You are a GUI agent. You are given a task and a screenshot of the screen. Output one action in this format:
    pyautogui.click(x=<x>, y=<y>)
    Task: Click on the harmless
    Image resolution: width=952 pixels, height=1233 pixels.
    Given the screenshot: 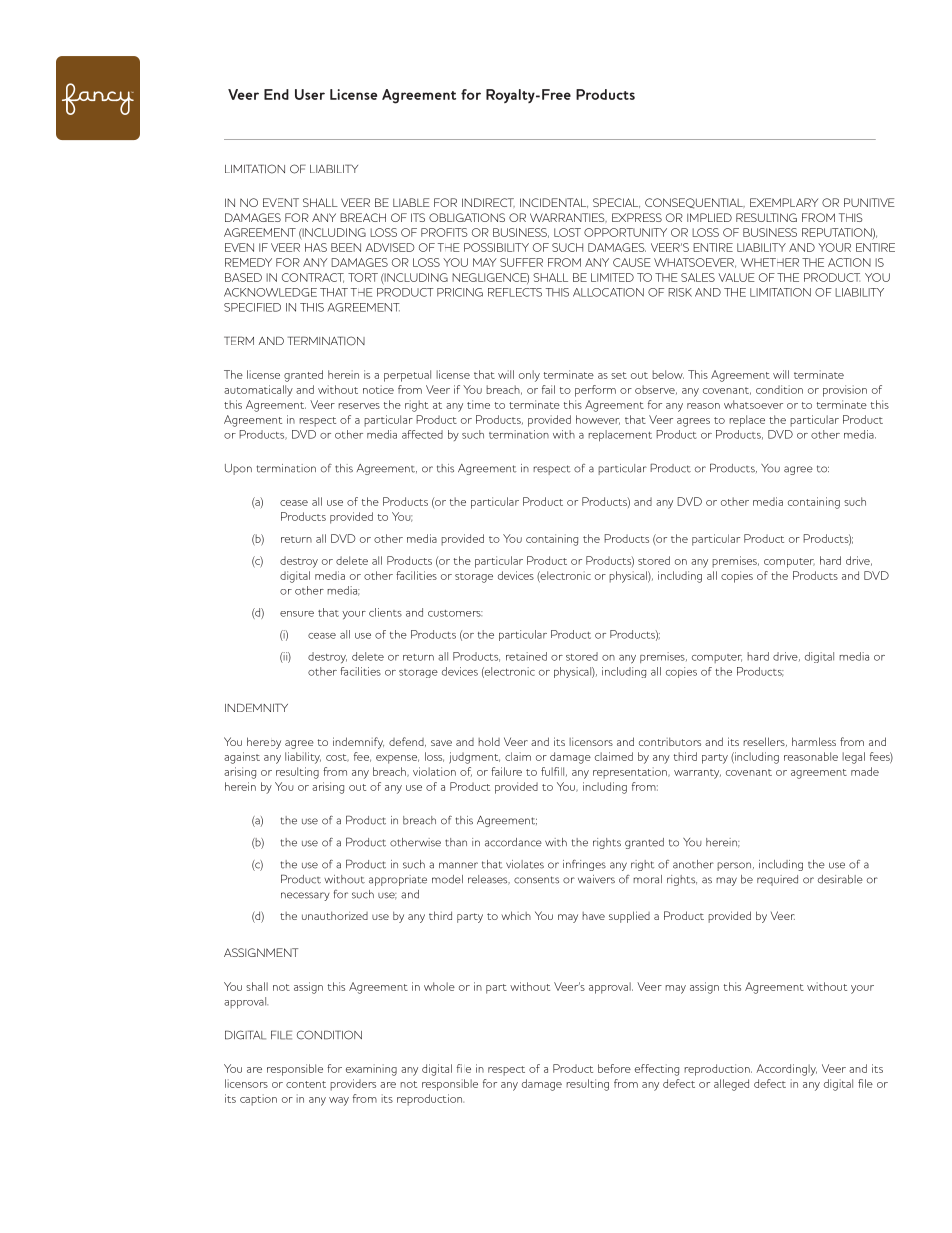 What is the action you would take?
    pyautogui.click(x=814, y=741)
